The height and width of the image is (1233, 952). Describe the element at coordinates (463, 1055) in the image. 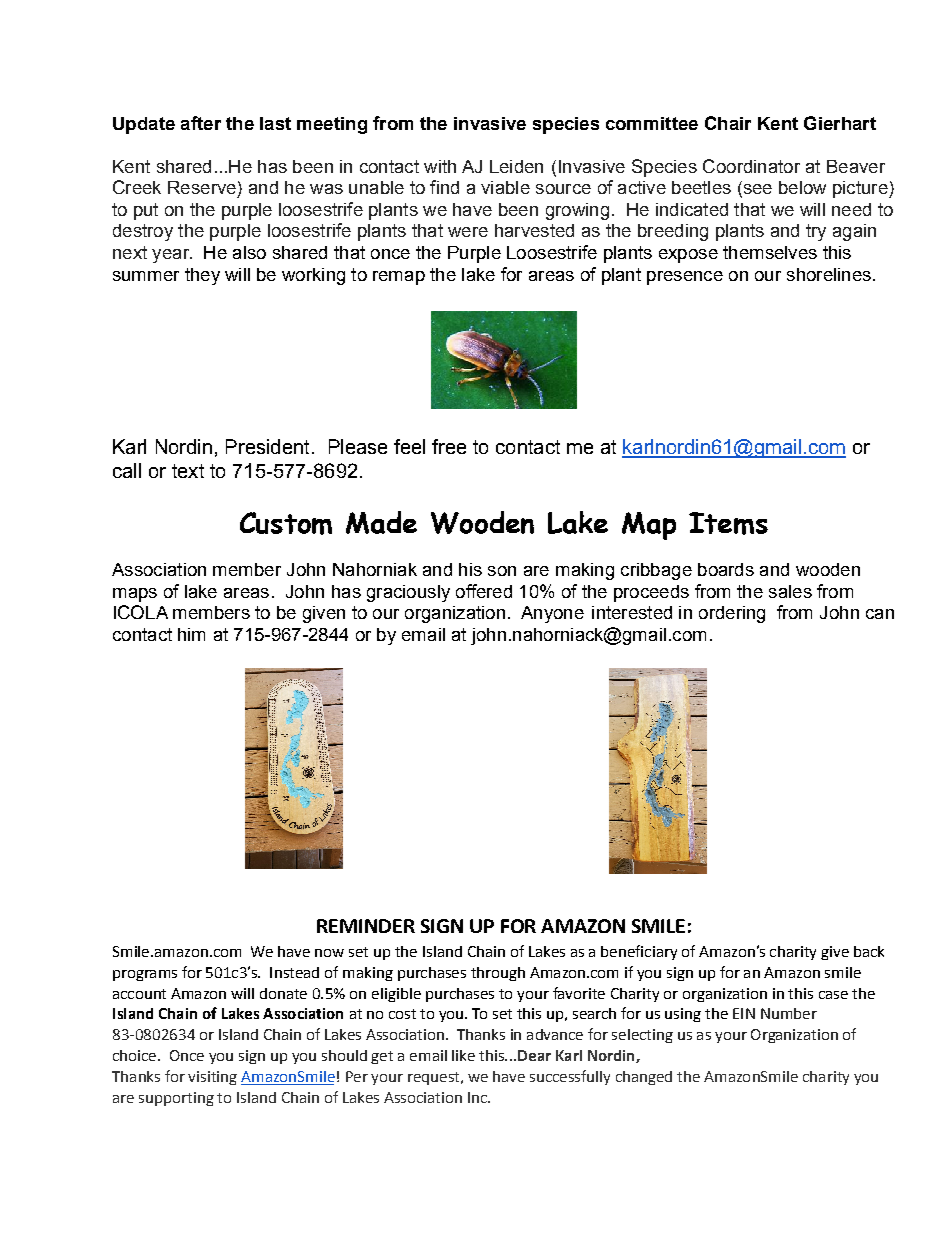

I see `like` at that location.
